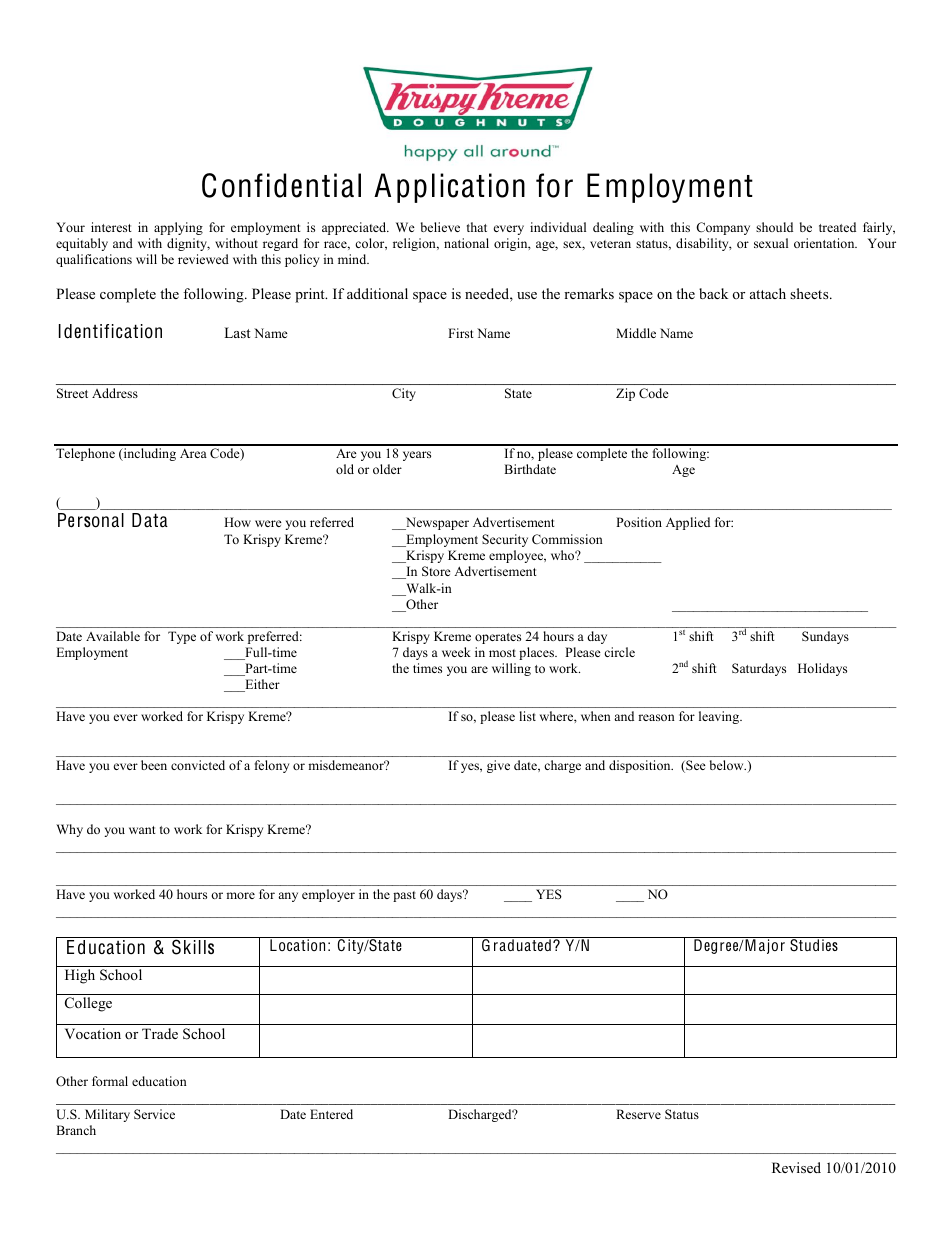 The width and height of the screenshot is (952, 1233). What do you see at coordinates (142, 830) in the screenshot?
I see `want` at bounding box center [142, 830].
